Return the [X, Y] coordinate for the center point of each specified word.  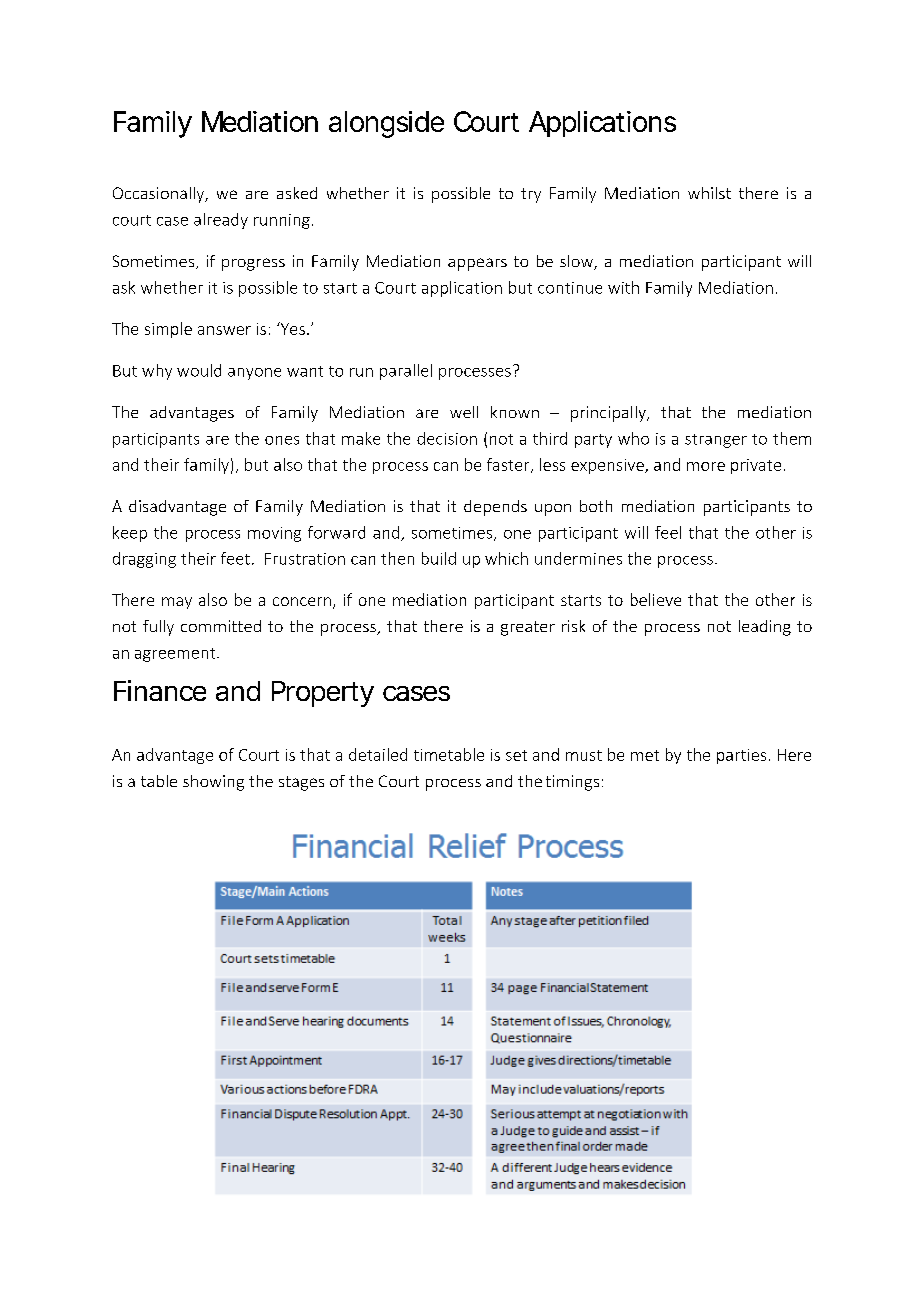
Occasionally [160, 195]
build [439, 558]
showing [213, 783]
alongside [386, 124]
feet [235, 558]
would [199, 370]
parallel [406, 372]
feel [668, 532]
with [623, 287]
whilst [709, 193]
